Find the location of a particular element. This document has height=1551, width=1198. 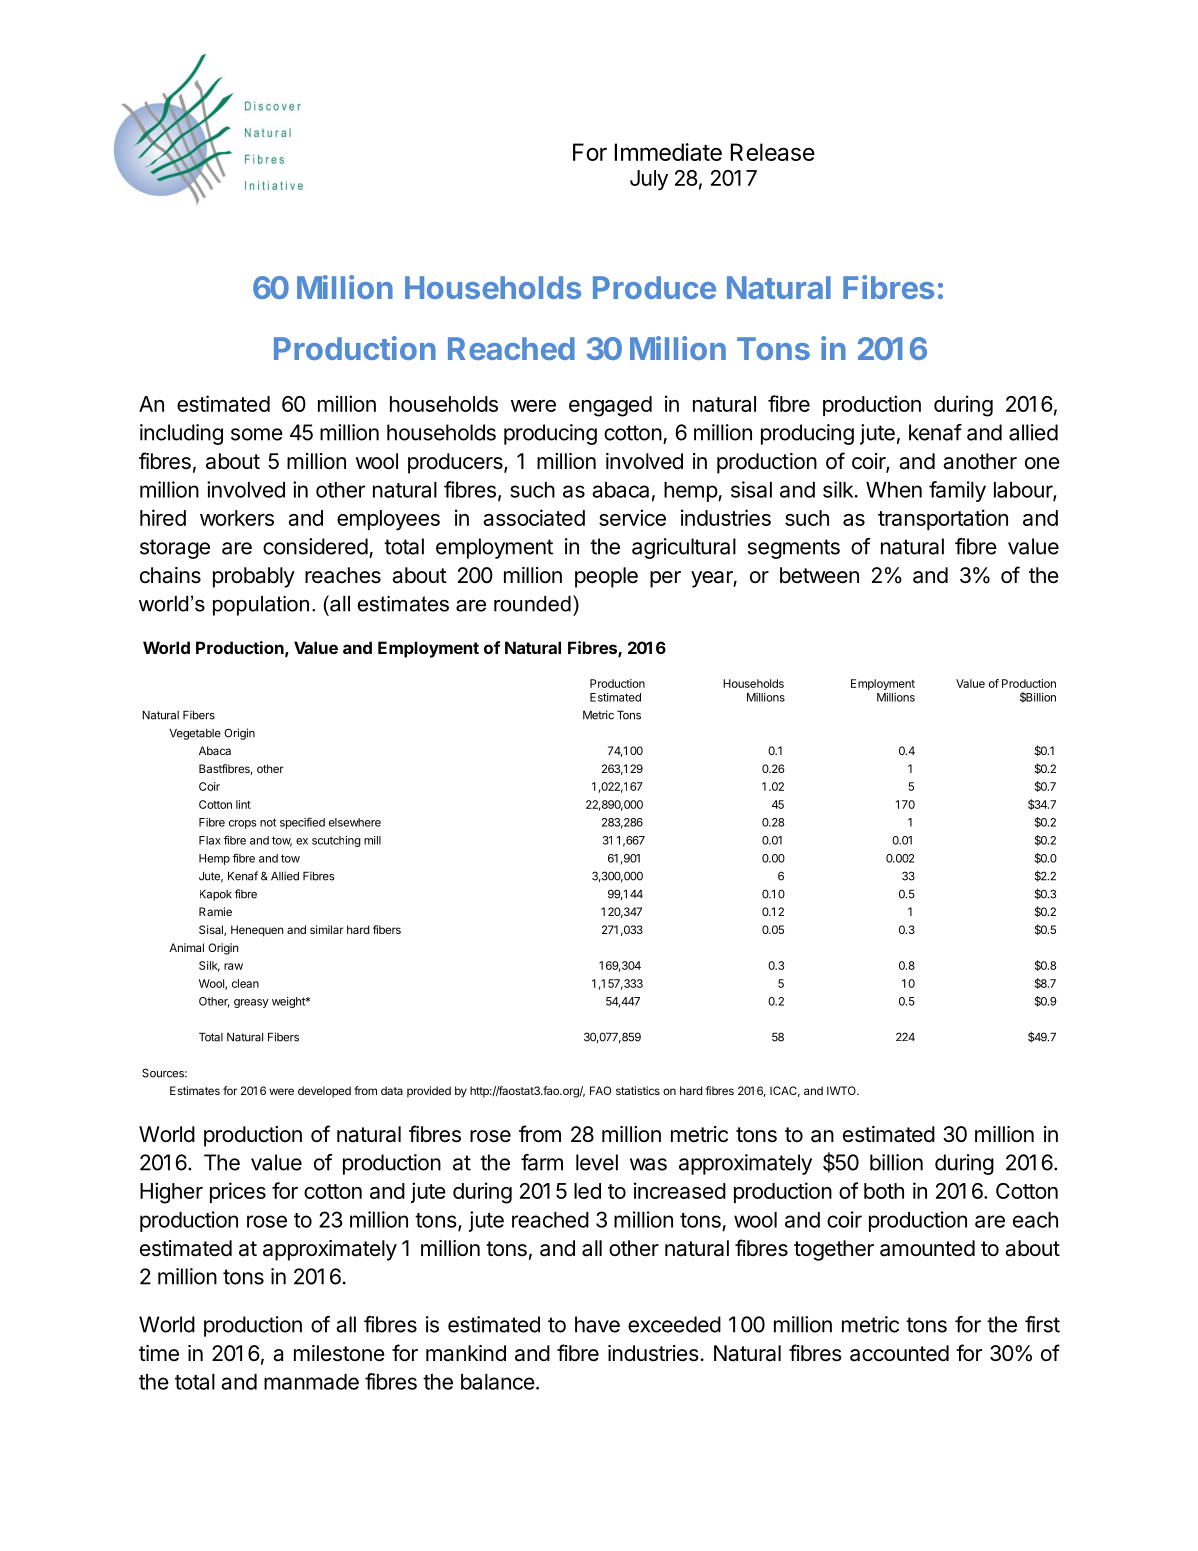

people is located at coordinates (606, 577).
